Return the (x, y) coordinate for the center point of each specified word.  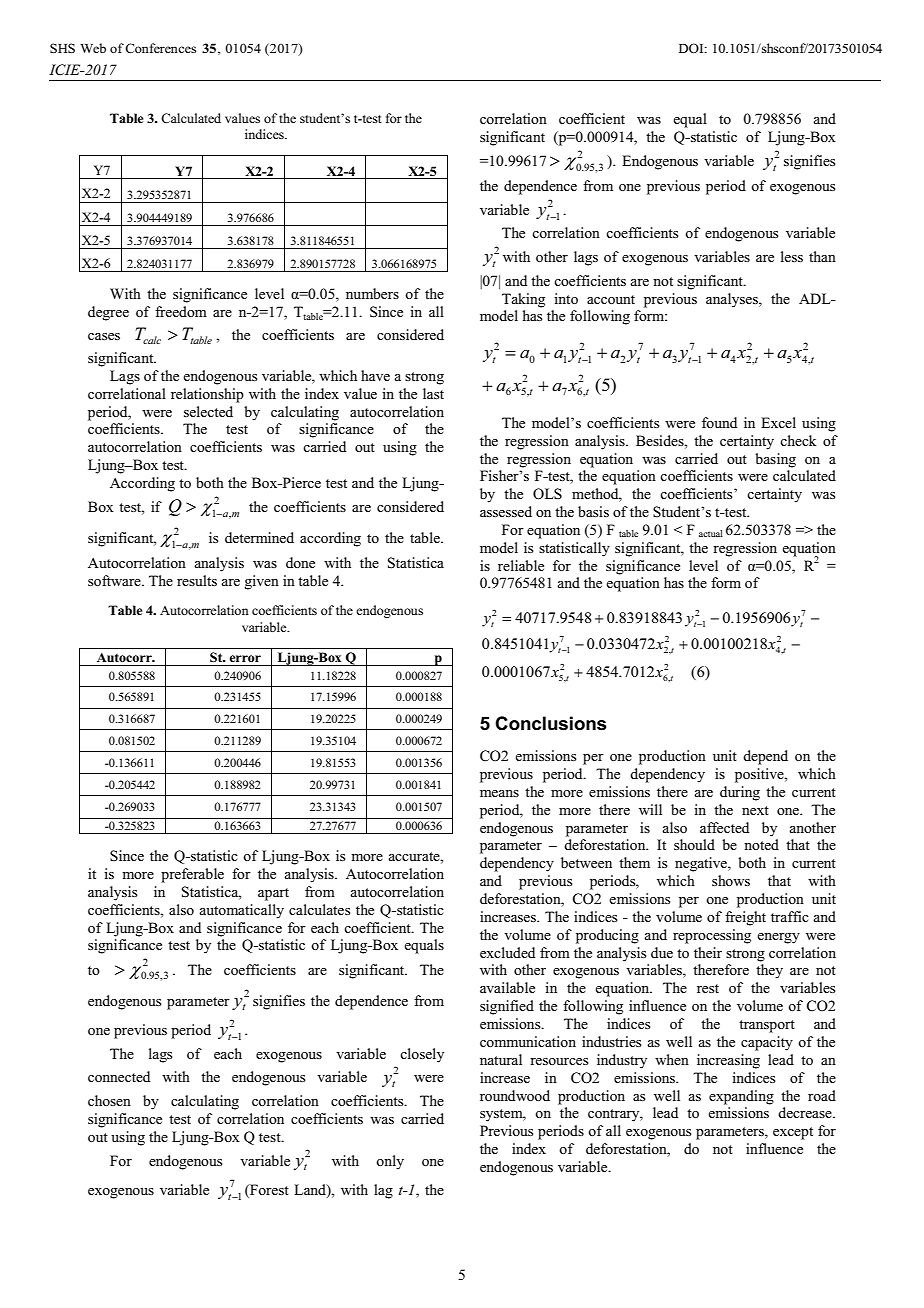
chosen (109, 1100)
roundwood (515, 1095)
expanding (741, 1097)
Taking (523, 300)
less (792, 256)
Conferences (160, 48)
